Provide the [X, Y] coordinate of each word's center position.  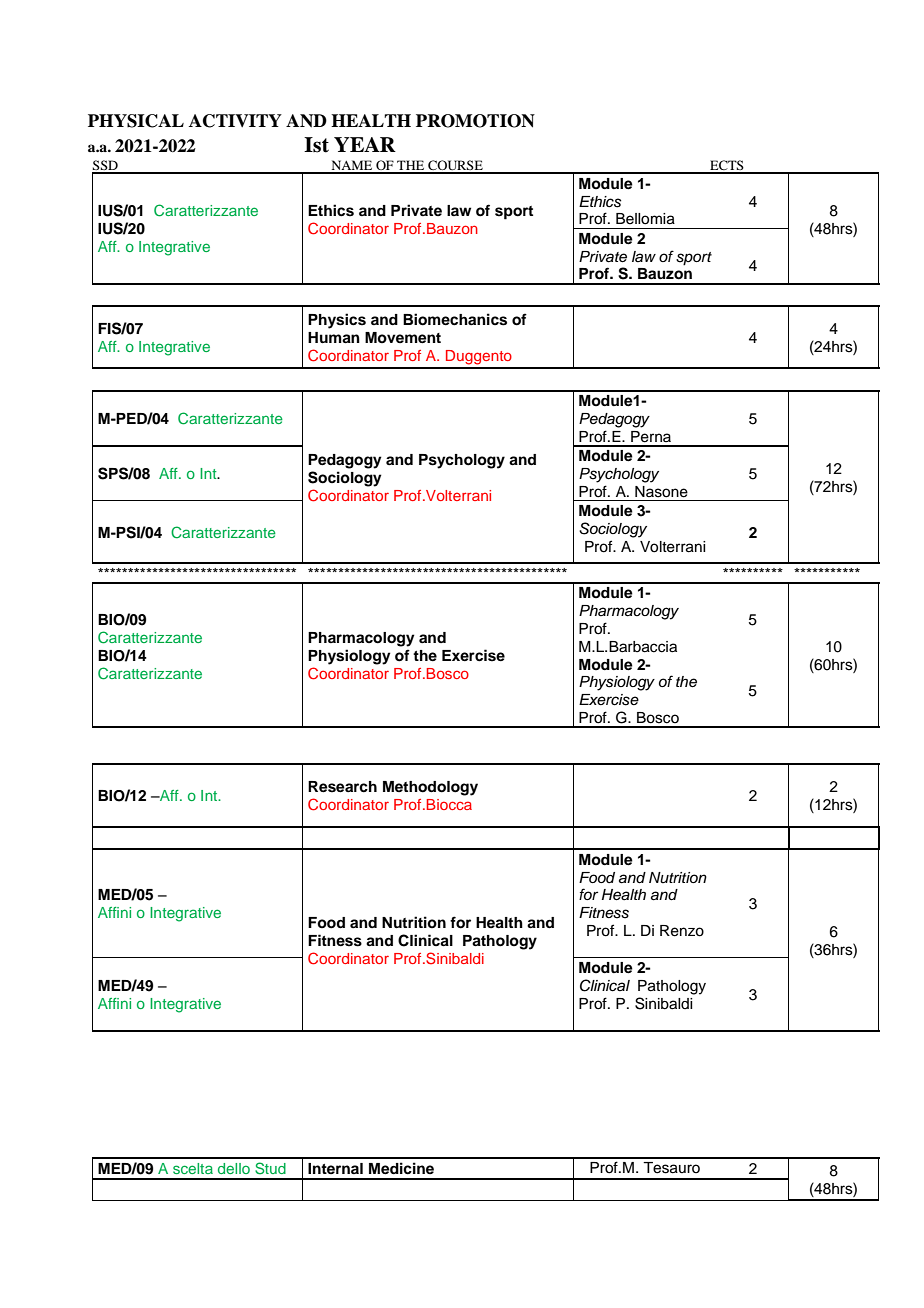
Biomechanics [455, 319]
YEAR [365, 144]
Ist [316, 145]
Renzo [682, 931]
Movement [403, 338]
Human [334, 338]
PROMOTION [475, 121]
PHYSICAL [136, 121]
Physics [337, 321]
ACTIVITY [235, 121]
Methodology [430, 788]
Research [342, 787]
